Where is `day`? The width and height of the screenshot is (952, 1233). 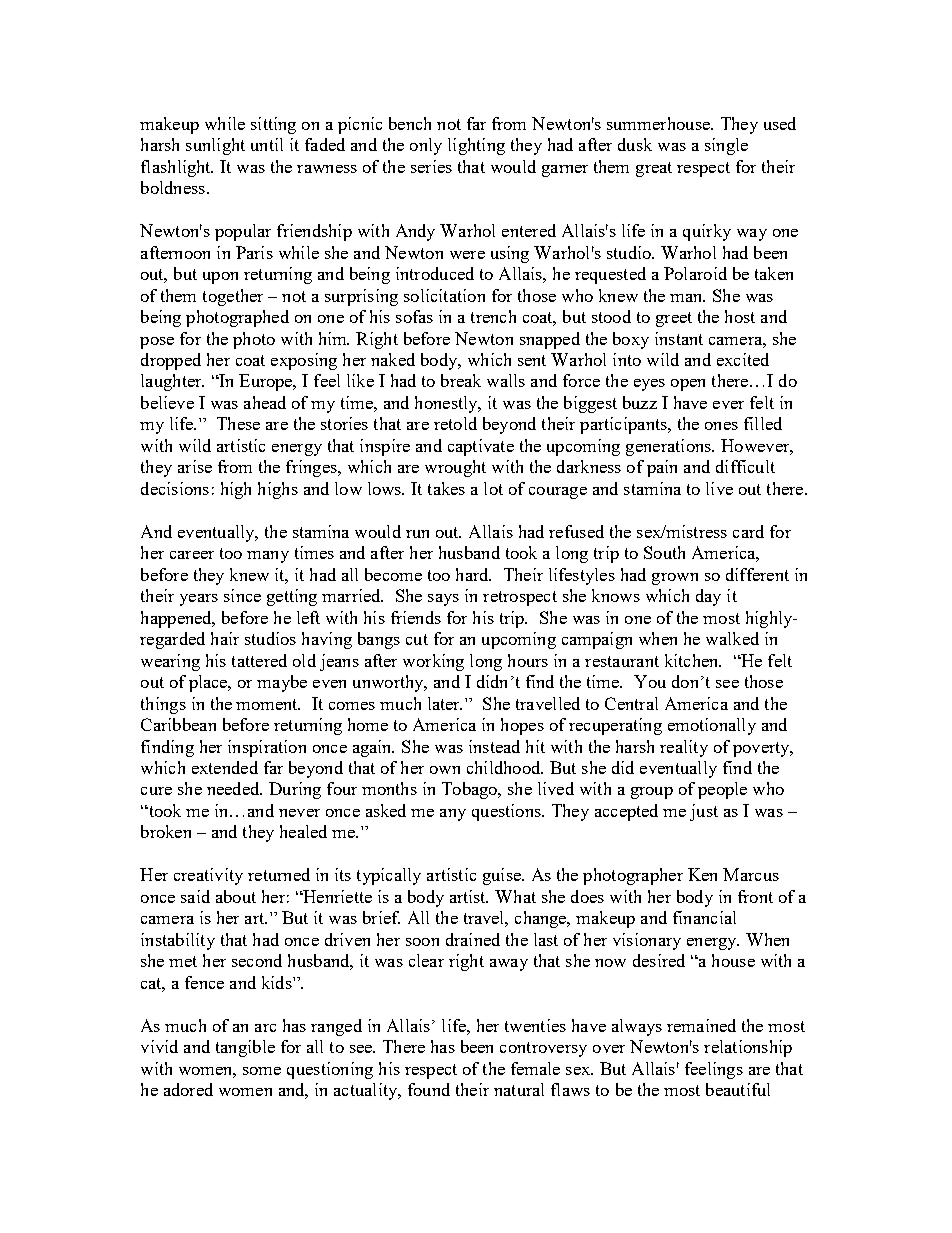 day is located at coordinates (708, 597).
